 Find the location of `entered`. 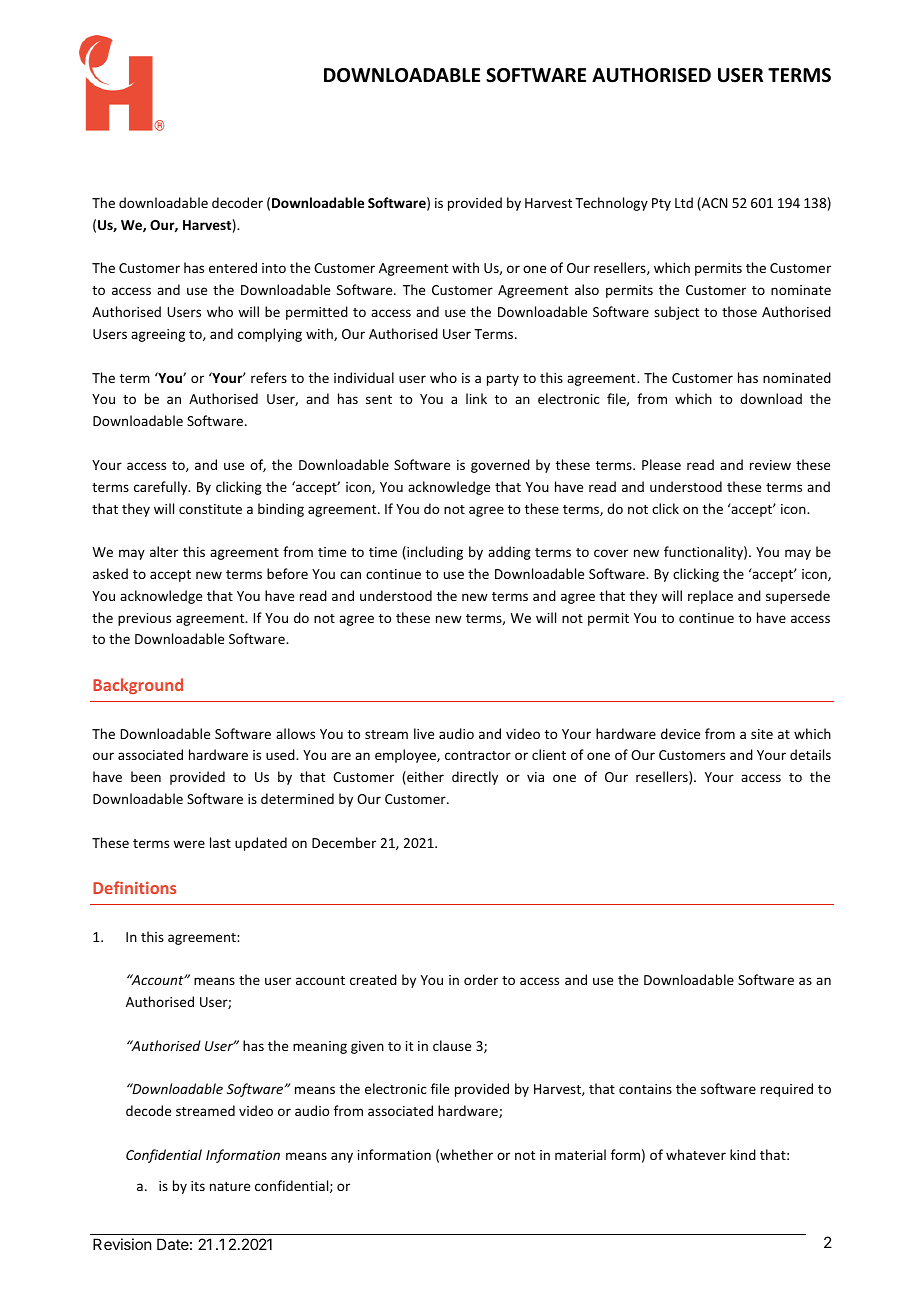

entered is located at coordinates (233, 267).
